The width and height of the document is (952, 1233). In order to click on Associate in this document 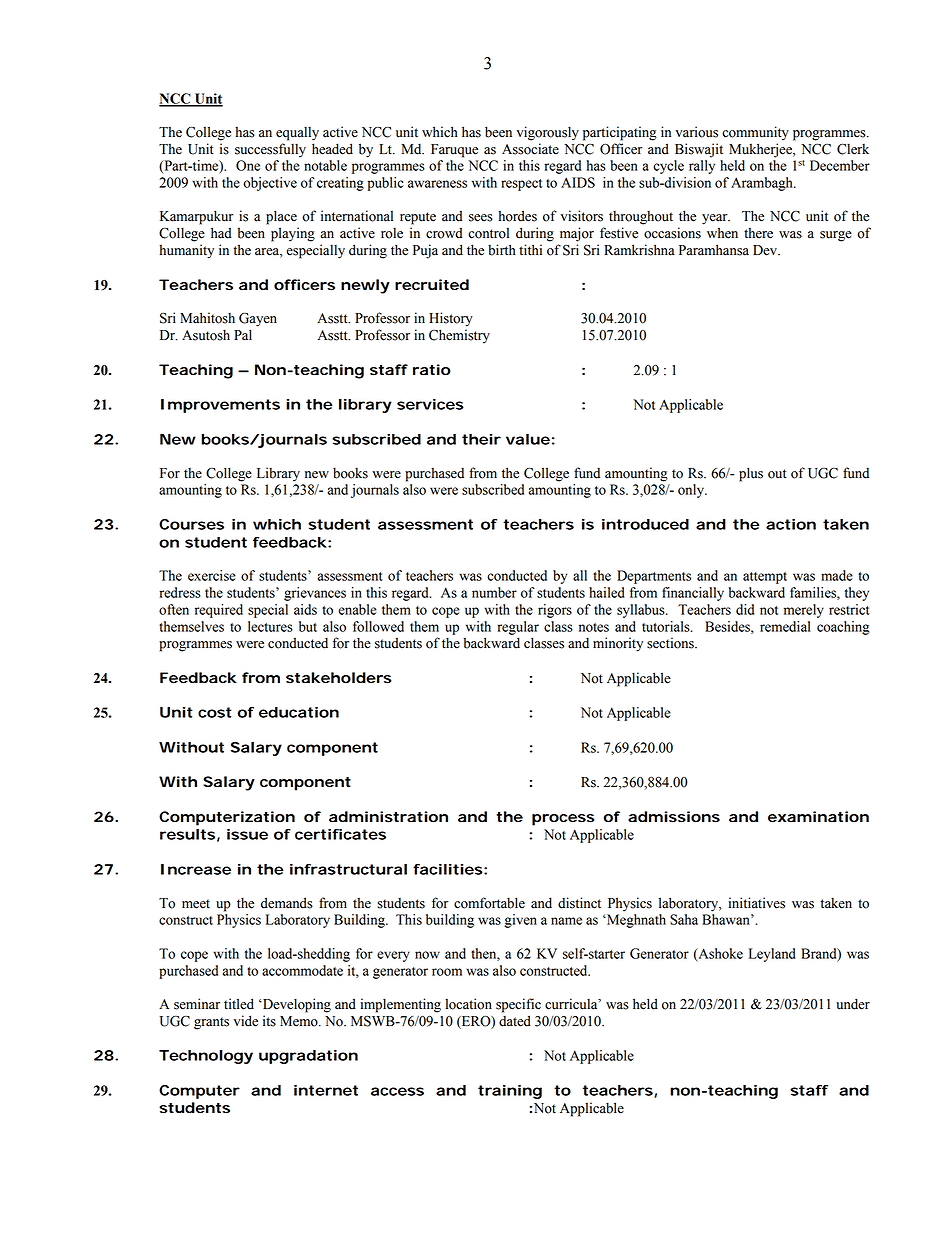, I will do `click(530, 149)`.
